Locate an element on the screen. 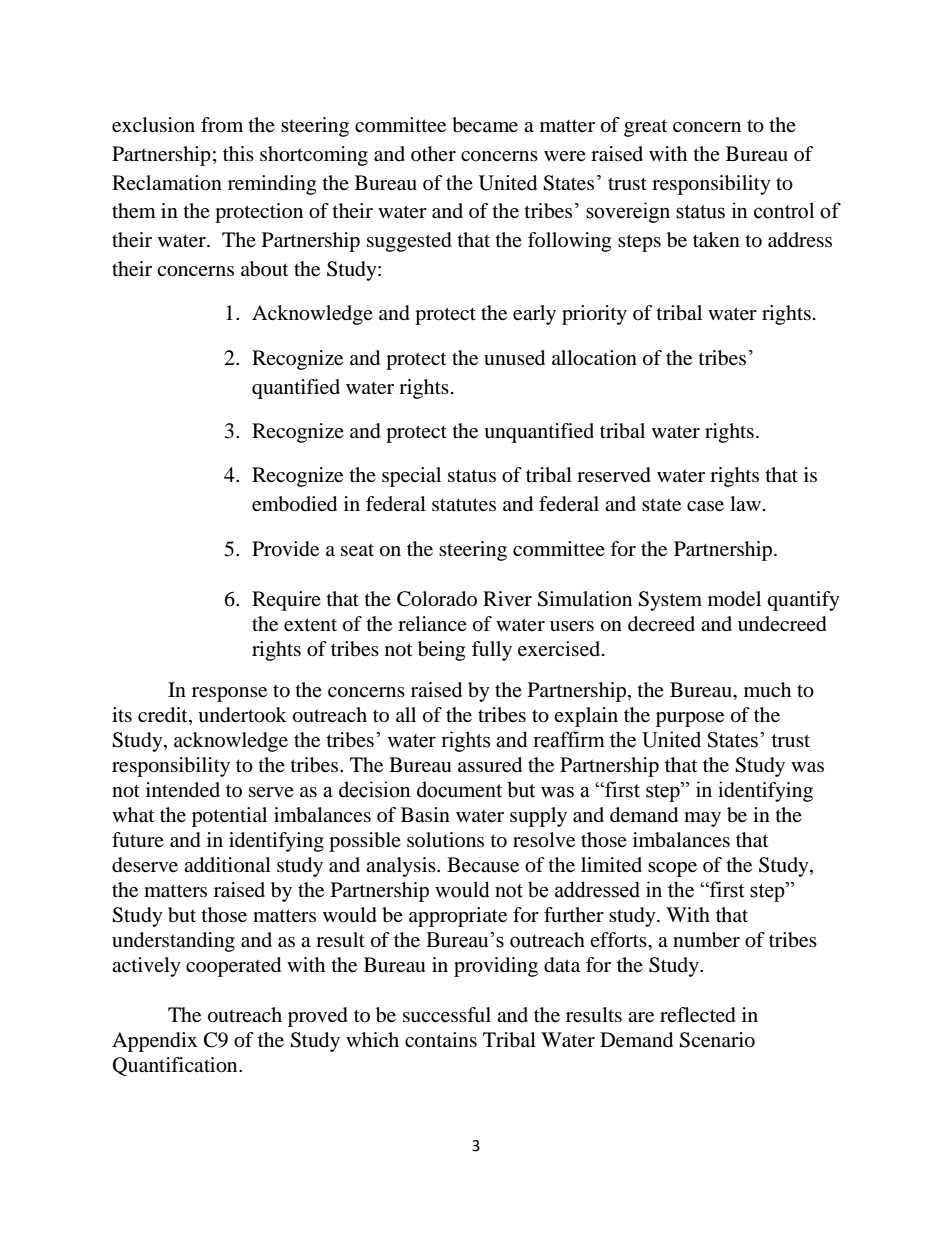  this is located at coordinates (238, 153).
